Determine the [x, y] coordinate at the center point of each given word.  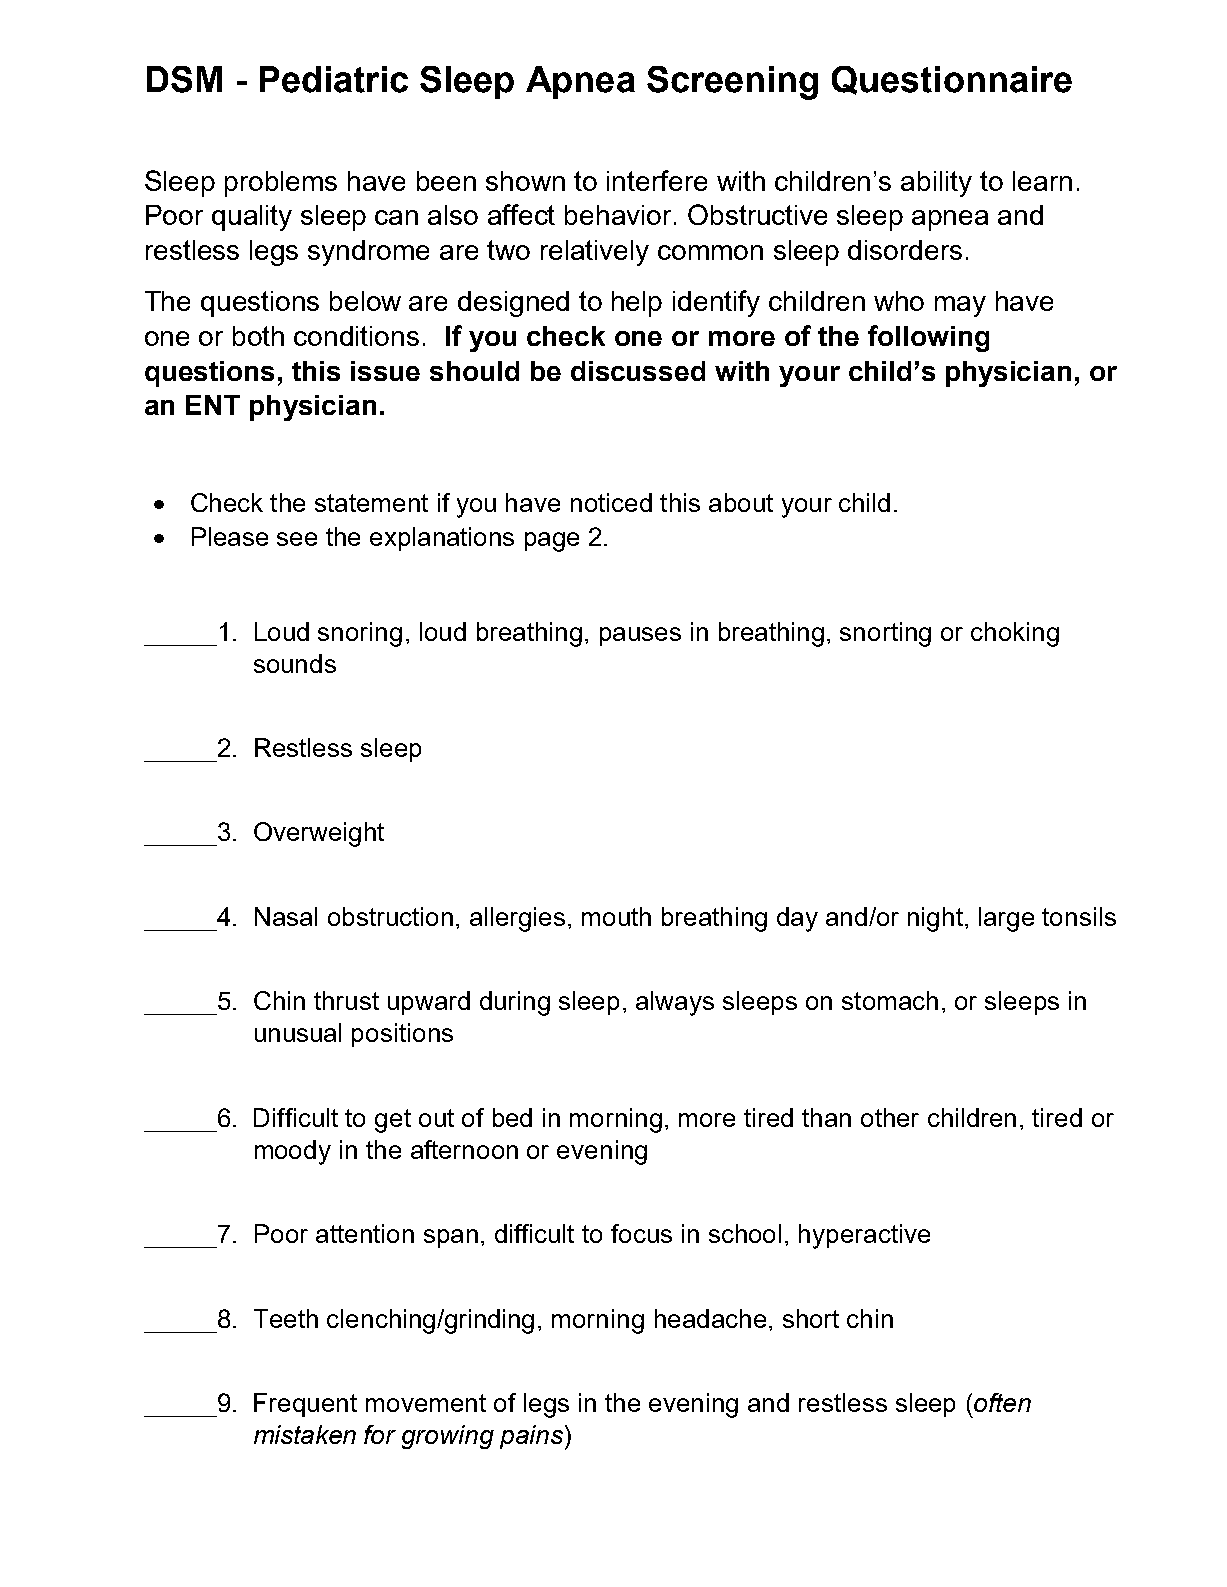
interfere [657, 180]
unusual [298, 1032]
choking [1015, 634]
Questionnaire [952, 80]
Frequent [305, 1405]
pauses [640, 636]
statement [371, 503]
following [928, 338]
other [890, 1117]
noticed [611, 502]
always [675, 1003]
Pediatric [334, 79]
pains [531, 1437]
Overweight [319, 834]
